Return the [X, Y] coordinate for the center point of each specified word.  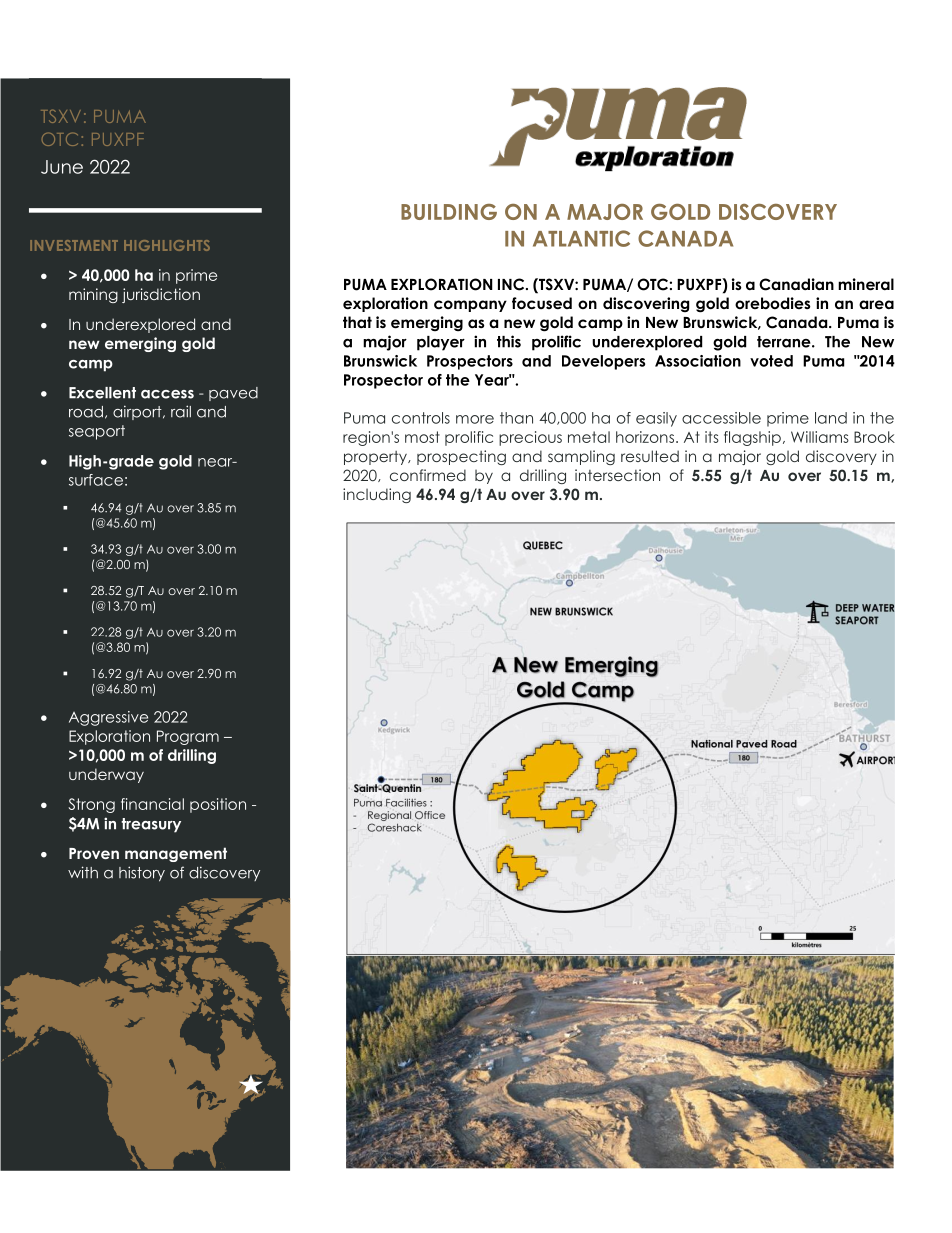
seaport [97, 432]
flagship [752, 438]
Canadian [796, 284]
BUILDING [449, 212]
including [377, 495]
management [176, 854]
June [62, 167]
